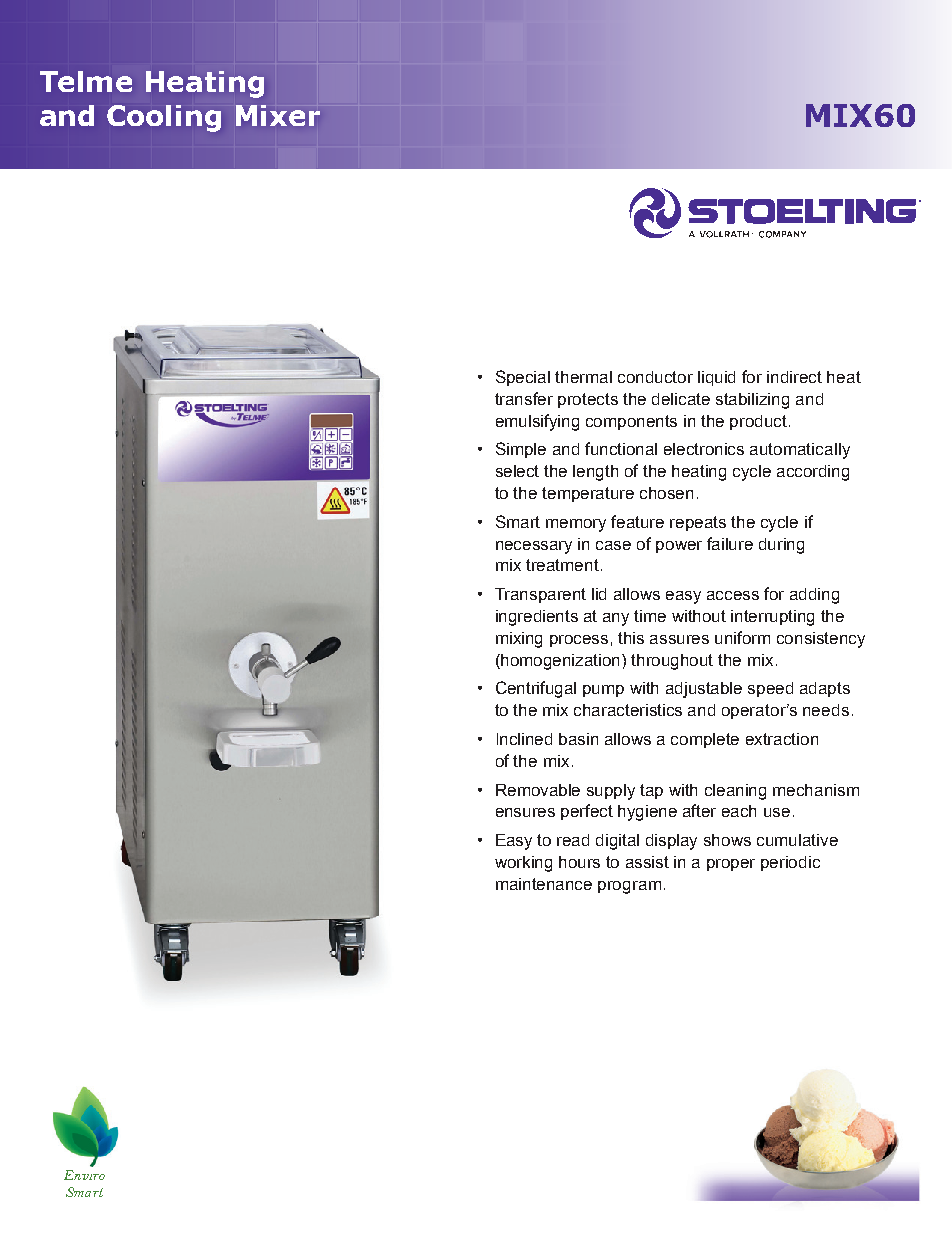  I want to click on uniform, so click(742, 637).
